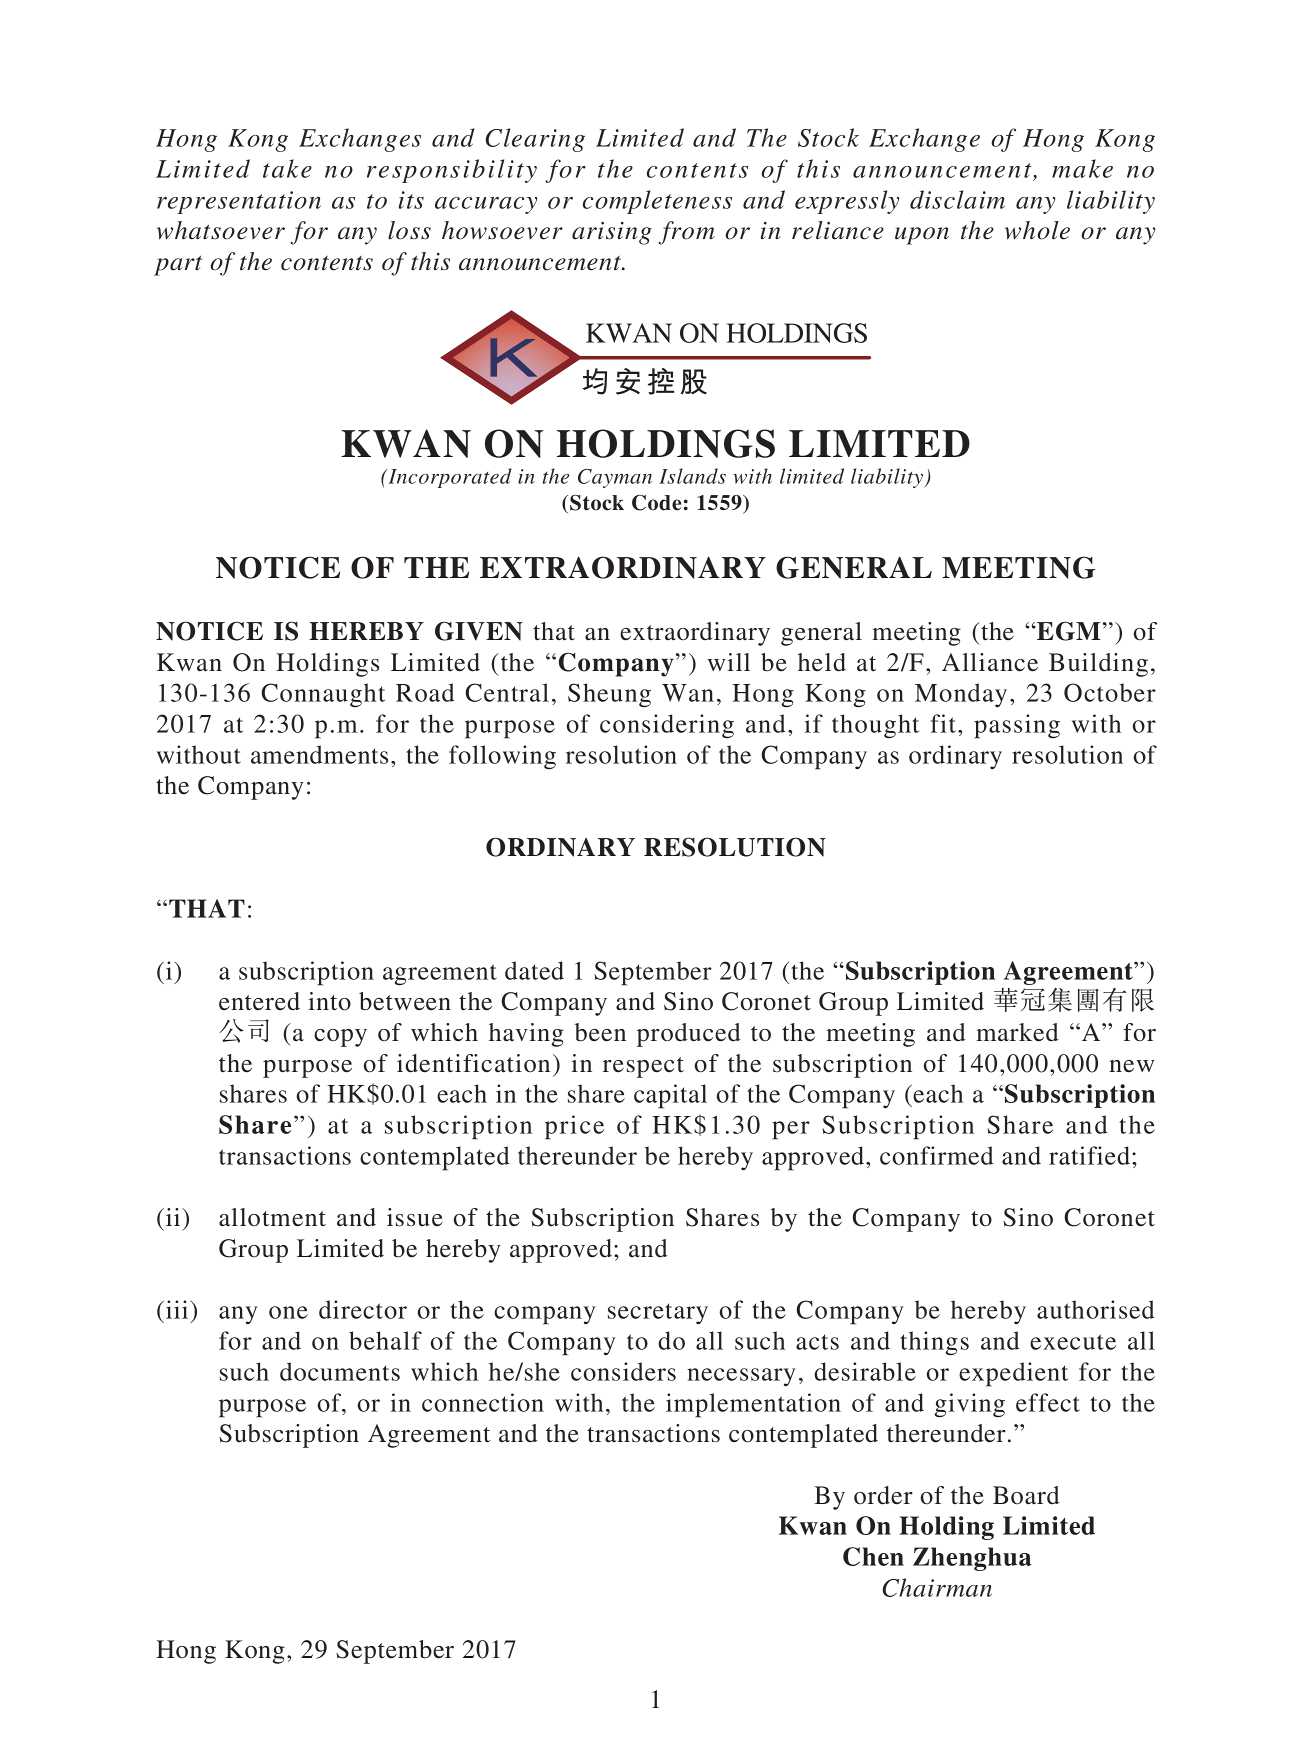 The width and height of the screenshot is (1312, 1749). Describe the element at coordinates (340, 1371) in the screenshot. I see `documents` at that location.
